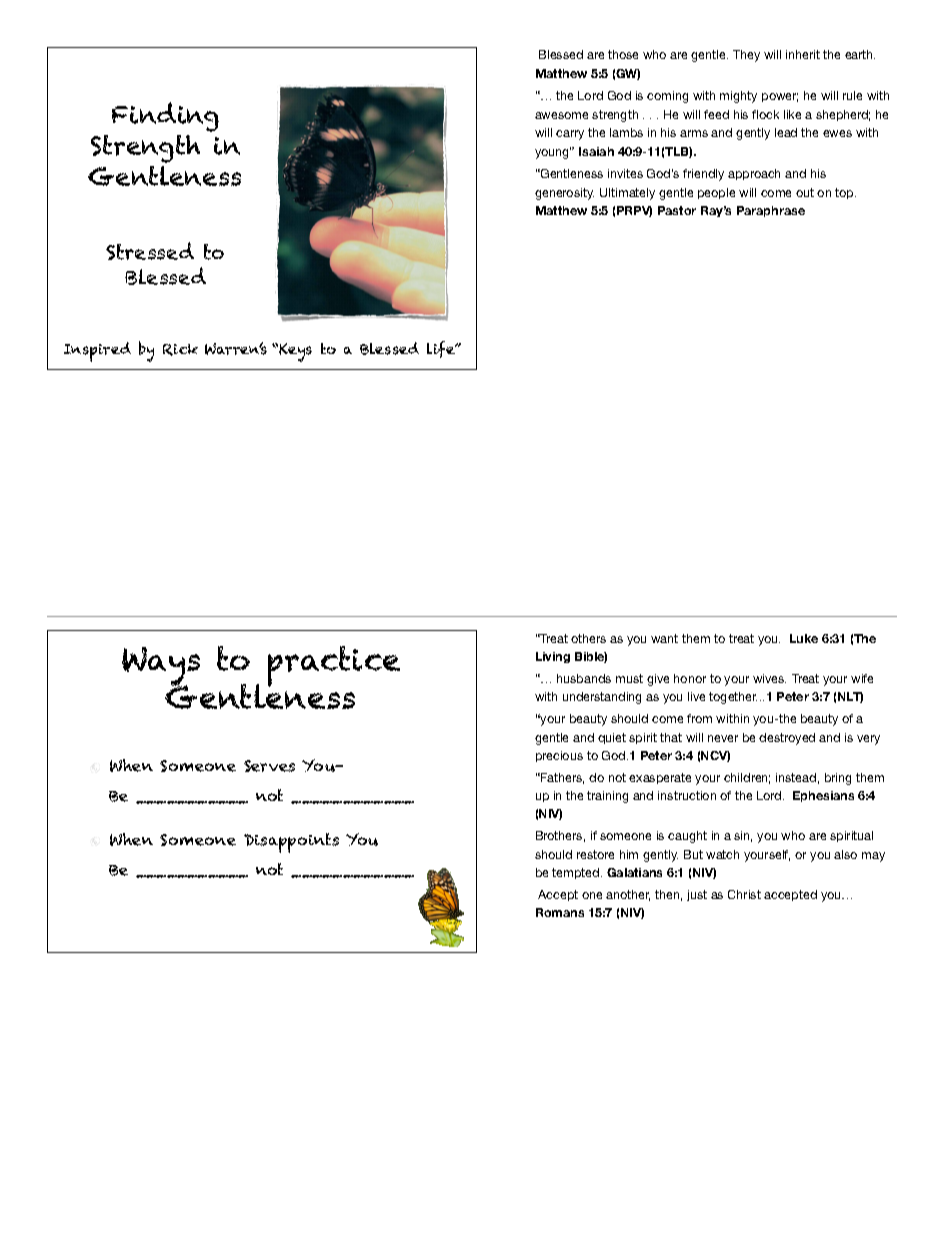 This image has width=952, height=1233. What do you see at coordinates (295, 352) in the image?
I see `Keys` at bounding box center [295, 352].
